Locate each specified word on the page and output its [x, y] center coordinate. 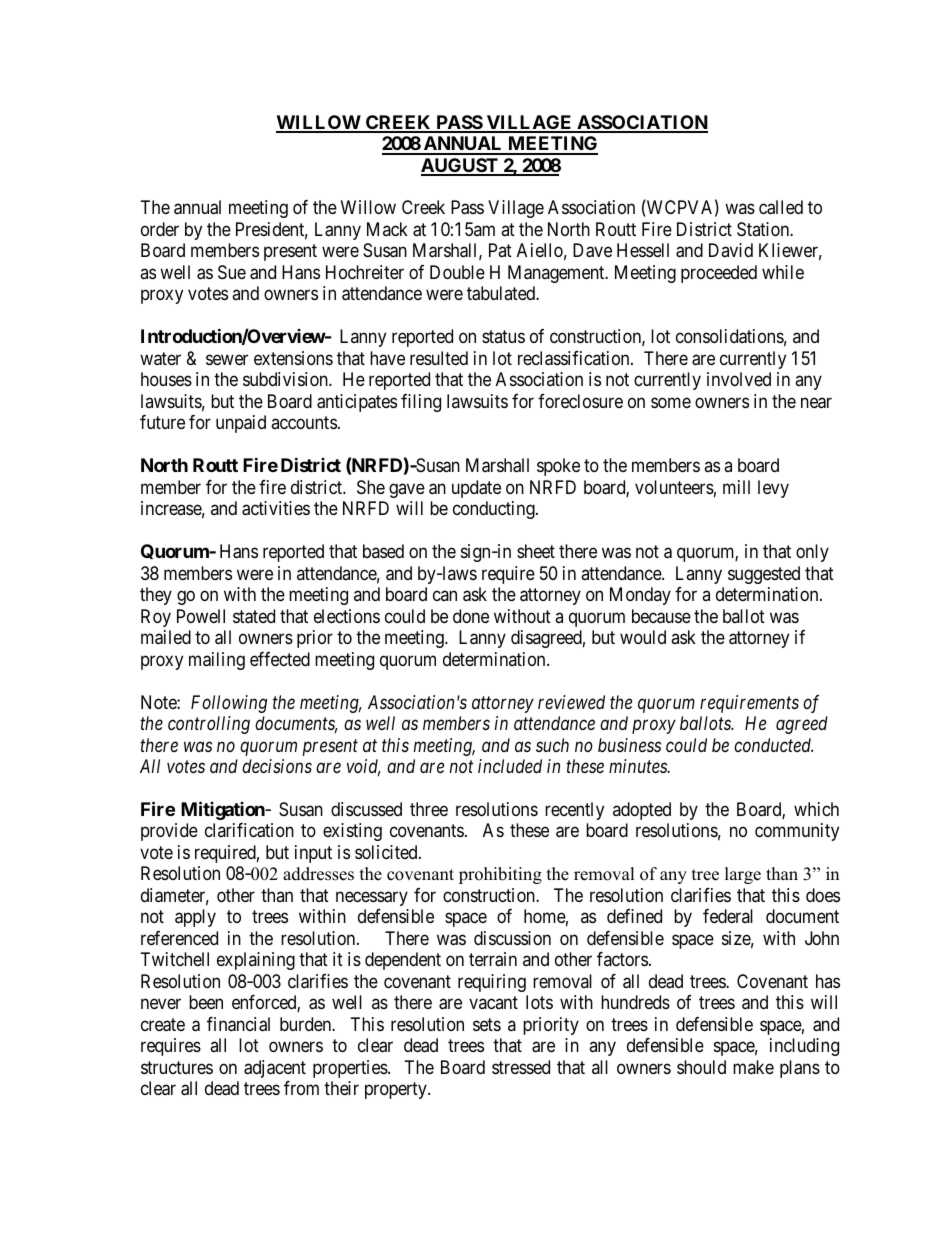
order [160, 229]
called [781, 207]
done [471, 616]
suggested [764, 575]
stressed [521, 1067]
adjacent [275, 1069]
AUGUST [460, 166]
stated [254, 616]
